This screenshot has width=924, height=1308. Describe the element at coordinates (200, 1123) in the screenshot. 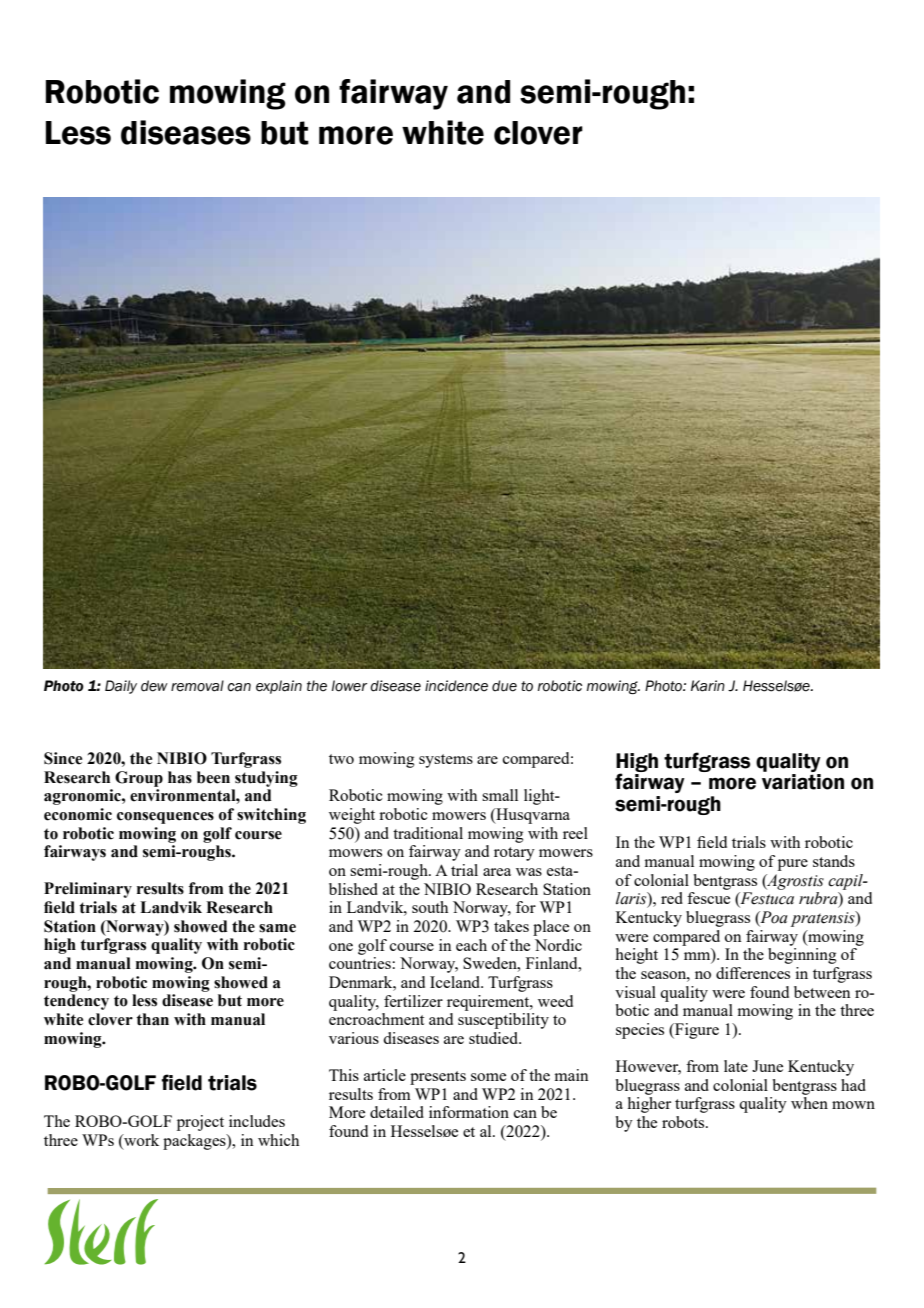

I see `project` at that location.
